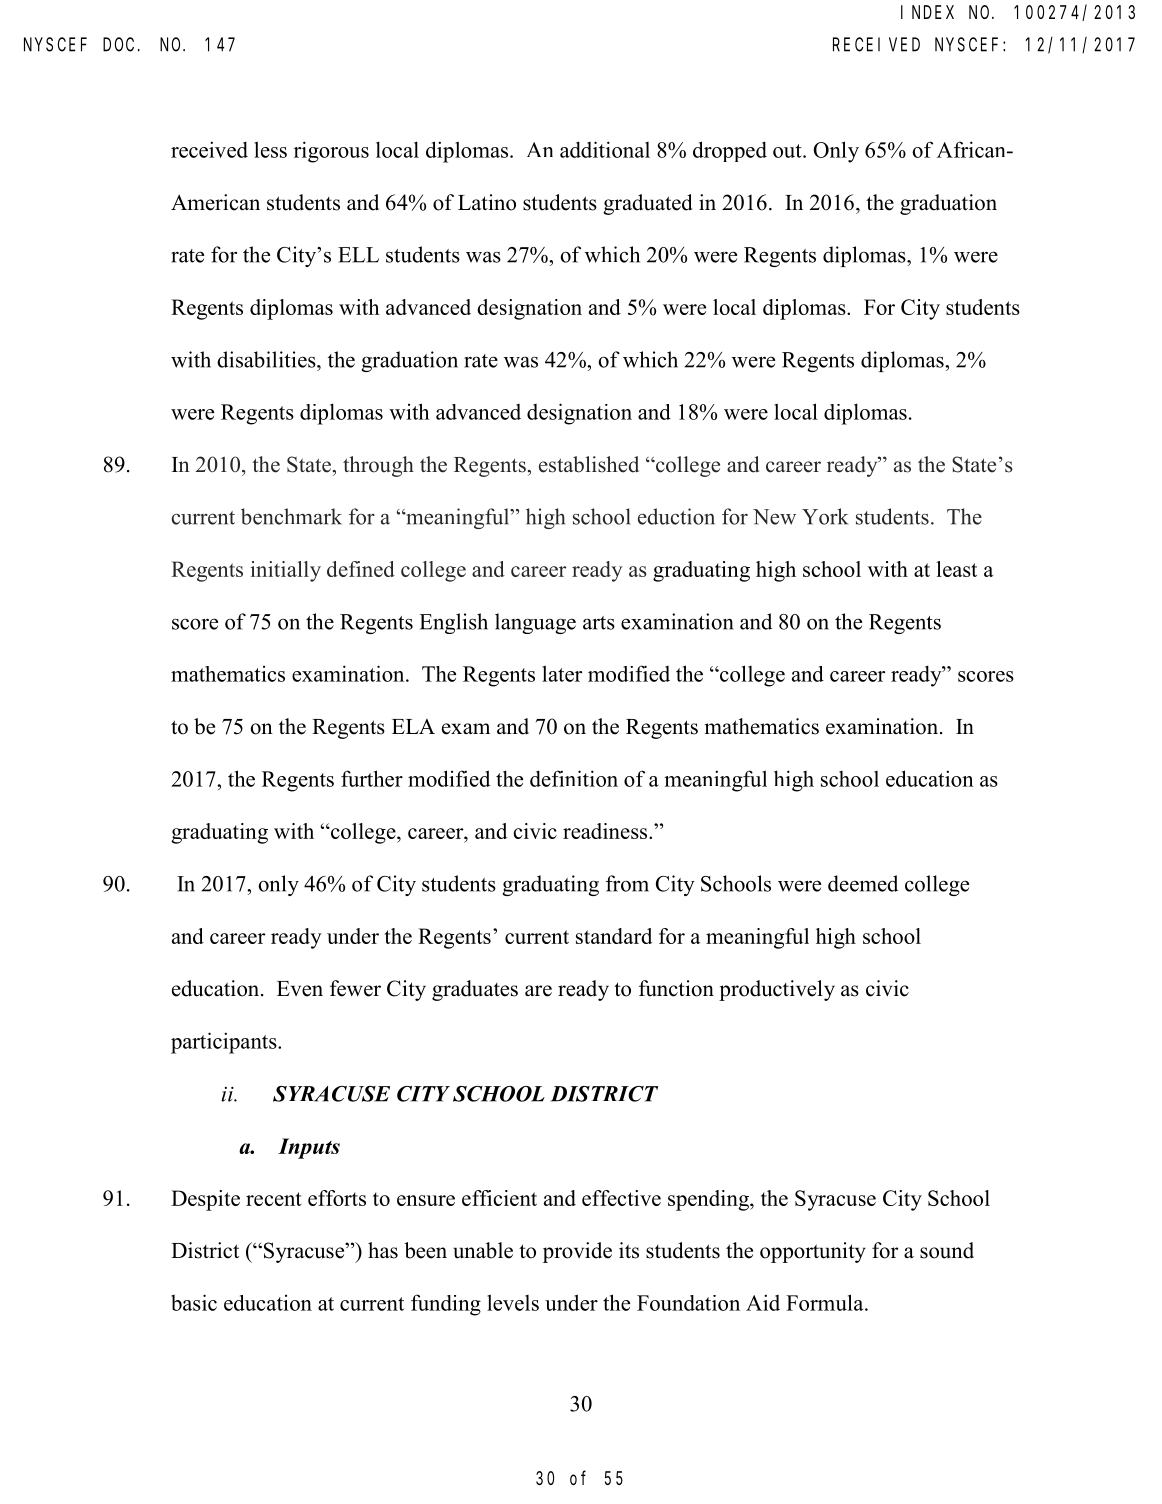 The width and height of the screenshot is (1162, 1504). Describe the element at coordinates (825, 516) in the screenshot. I see `York` at that location.
